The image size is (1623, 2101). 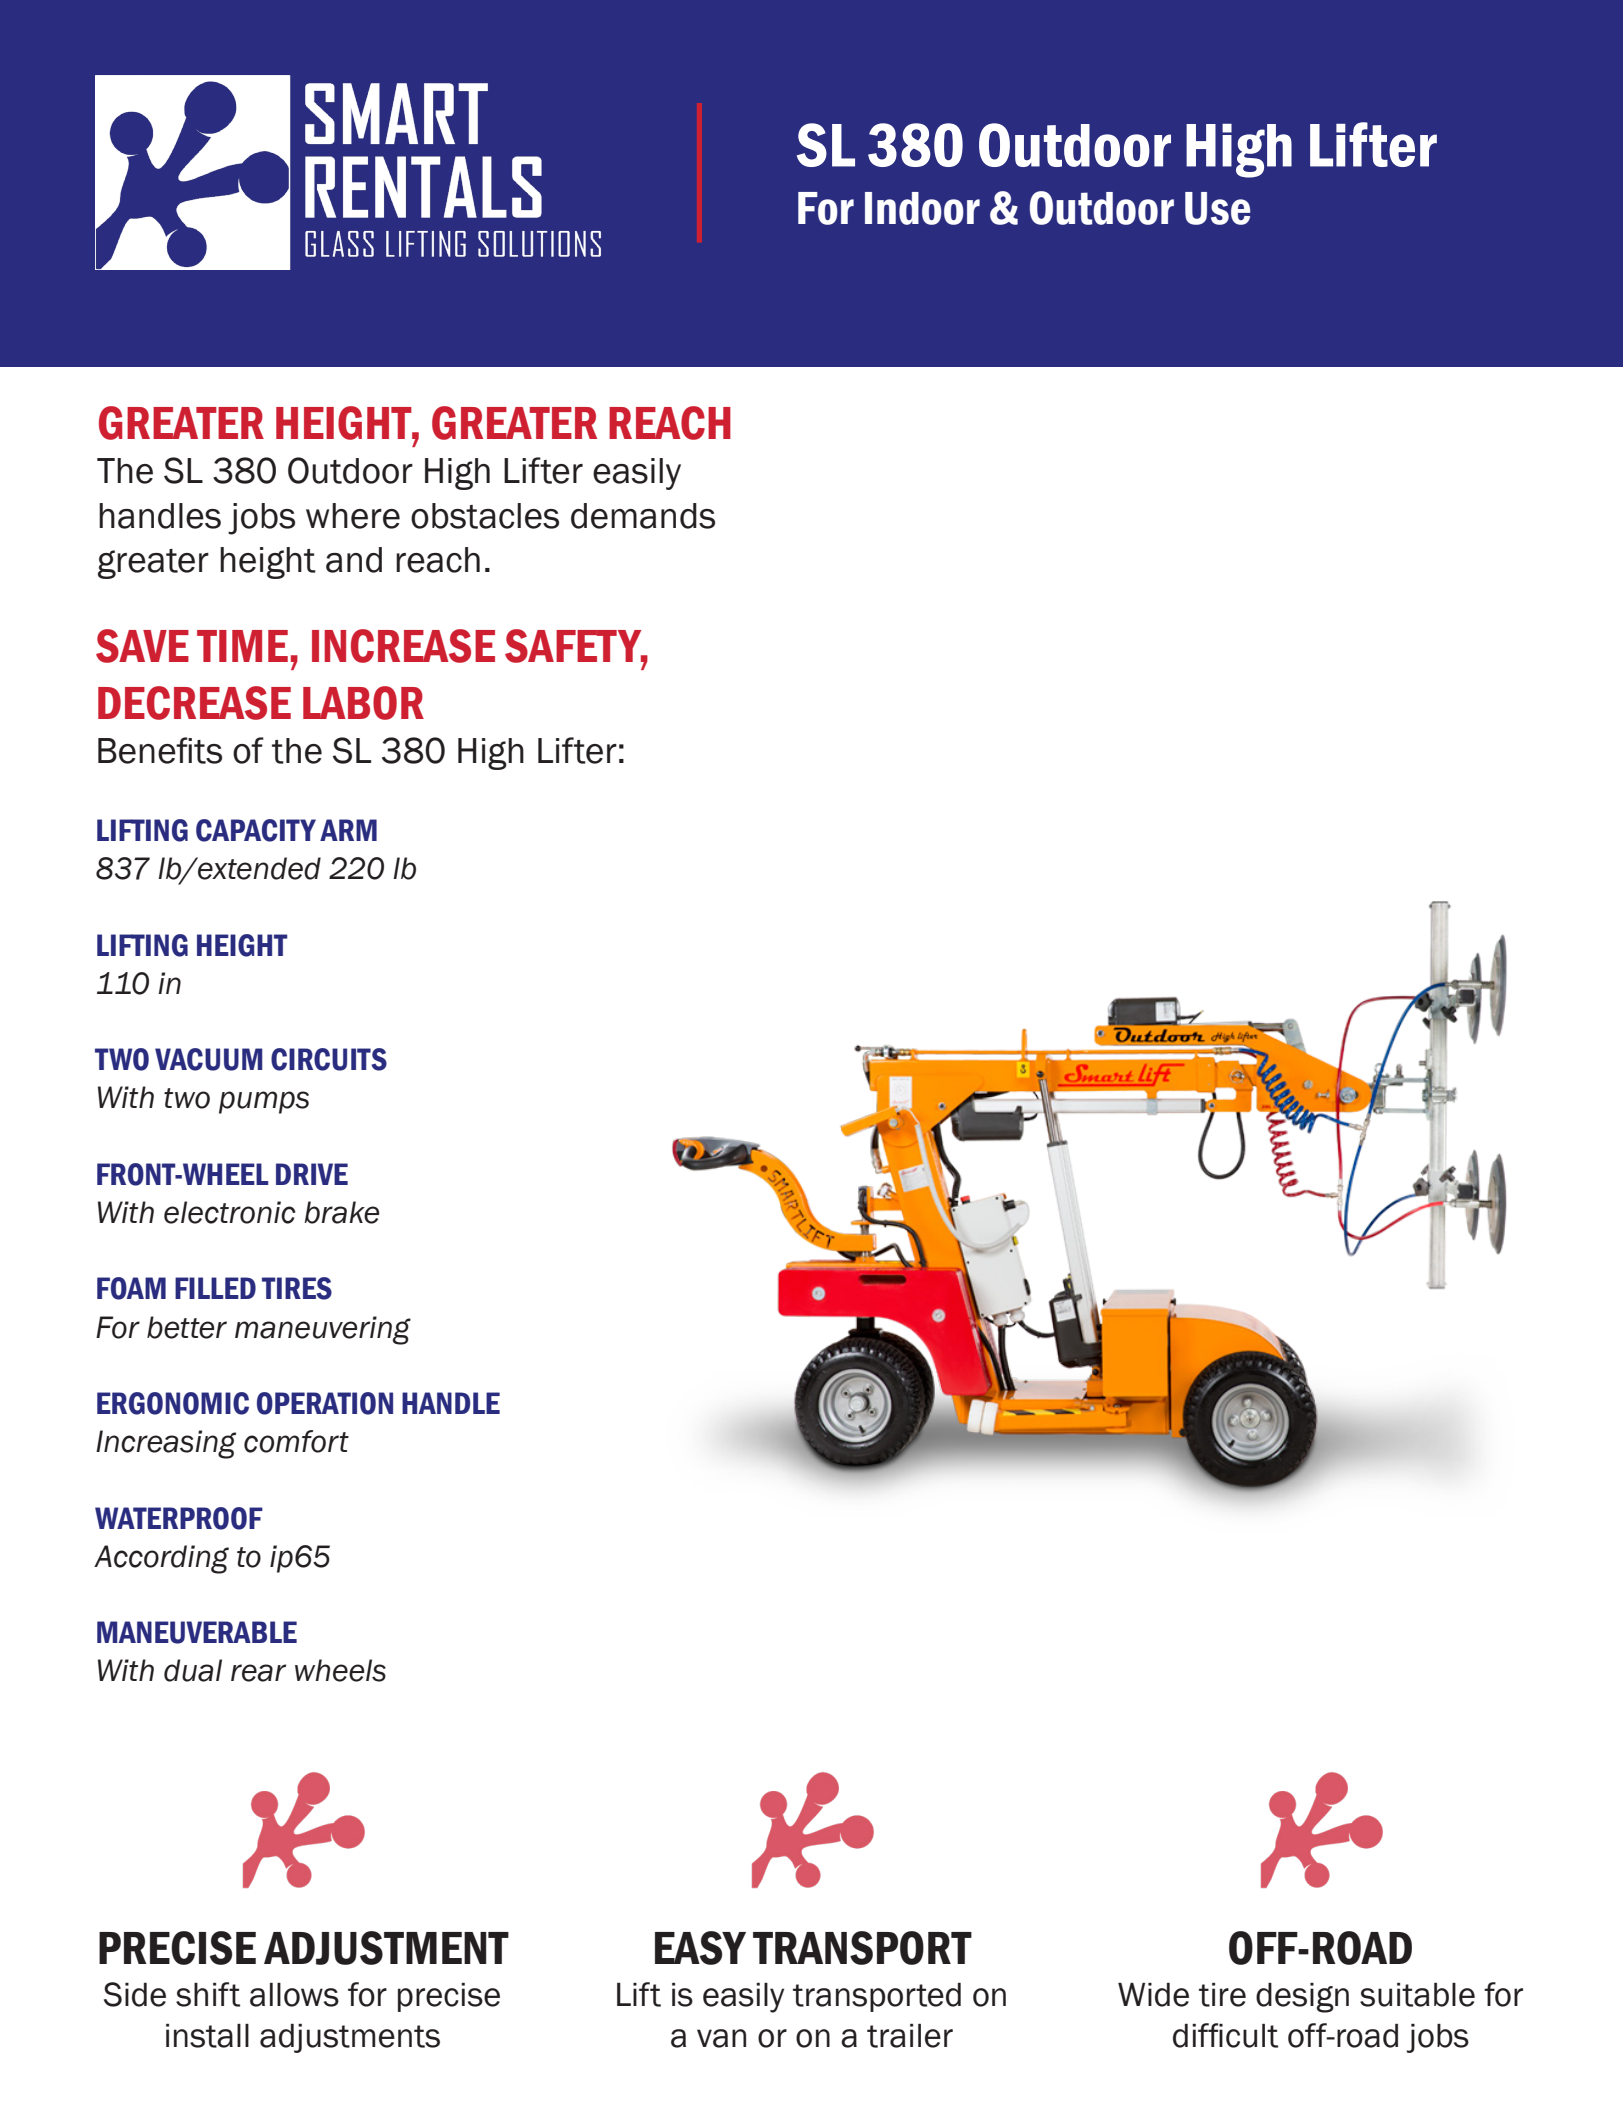 What do you see at coordinates (353, 516) in the document?
I see `where` at bounding box center [353, 516].
